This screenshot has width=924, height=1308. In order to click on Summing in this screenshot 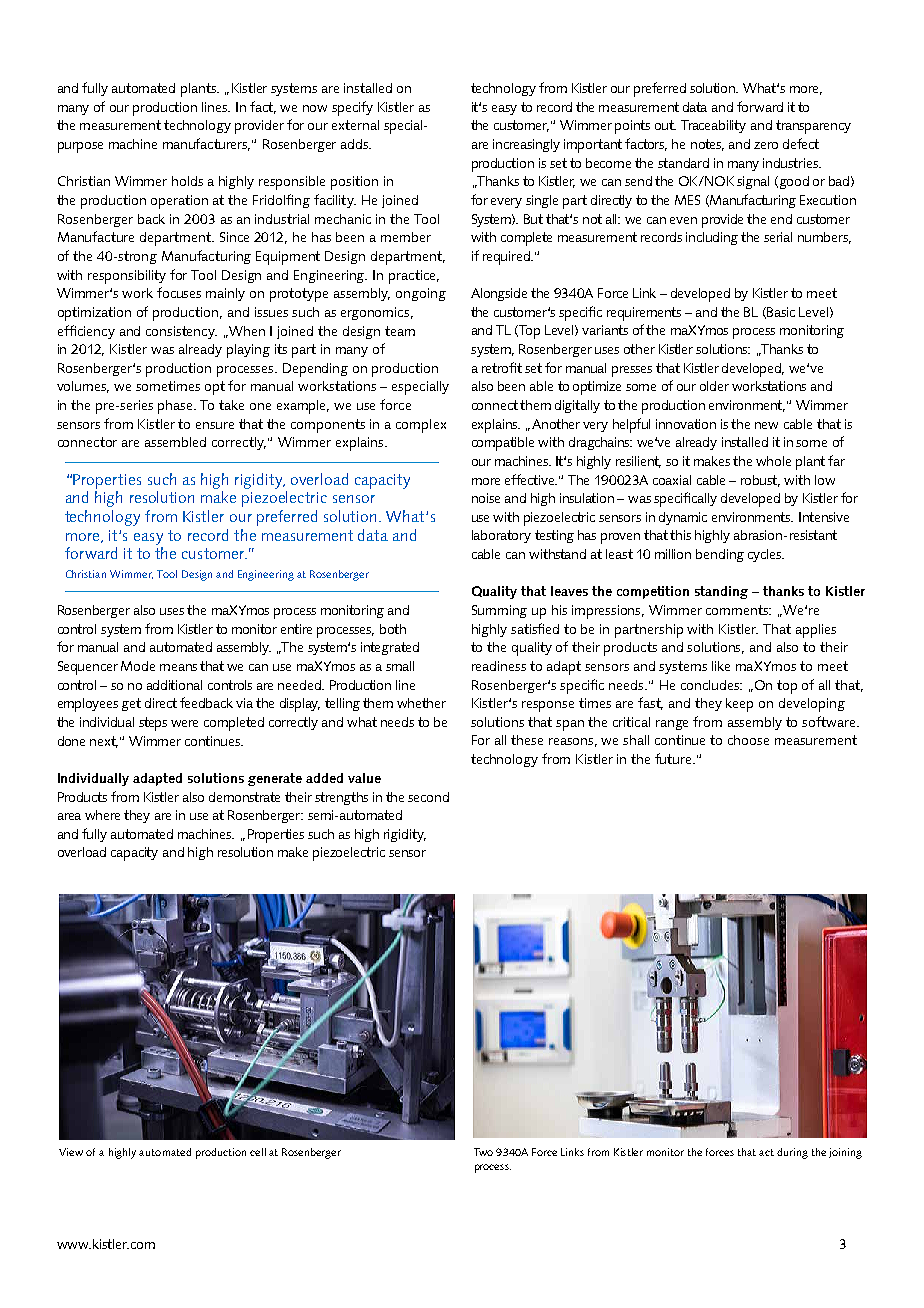, I will do `click(499, 611)`.
